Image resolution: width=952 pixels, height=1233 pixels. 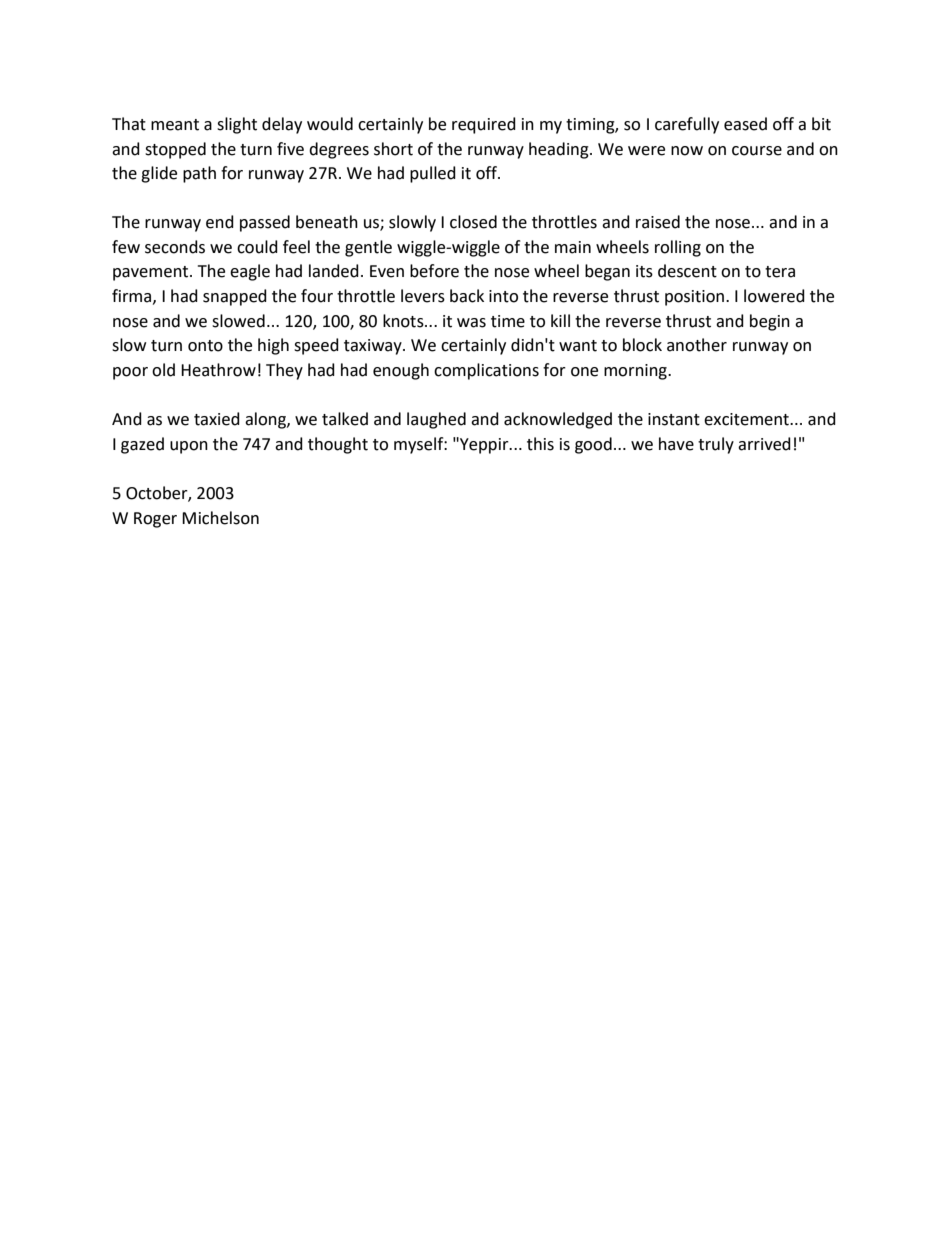 I want to click on this, so click(x=540, y=444).
